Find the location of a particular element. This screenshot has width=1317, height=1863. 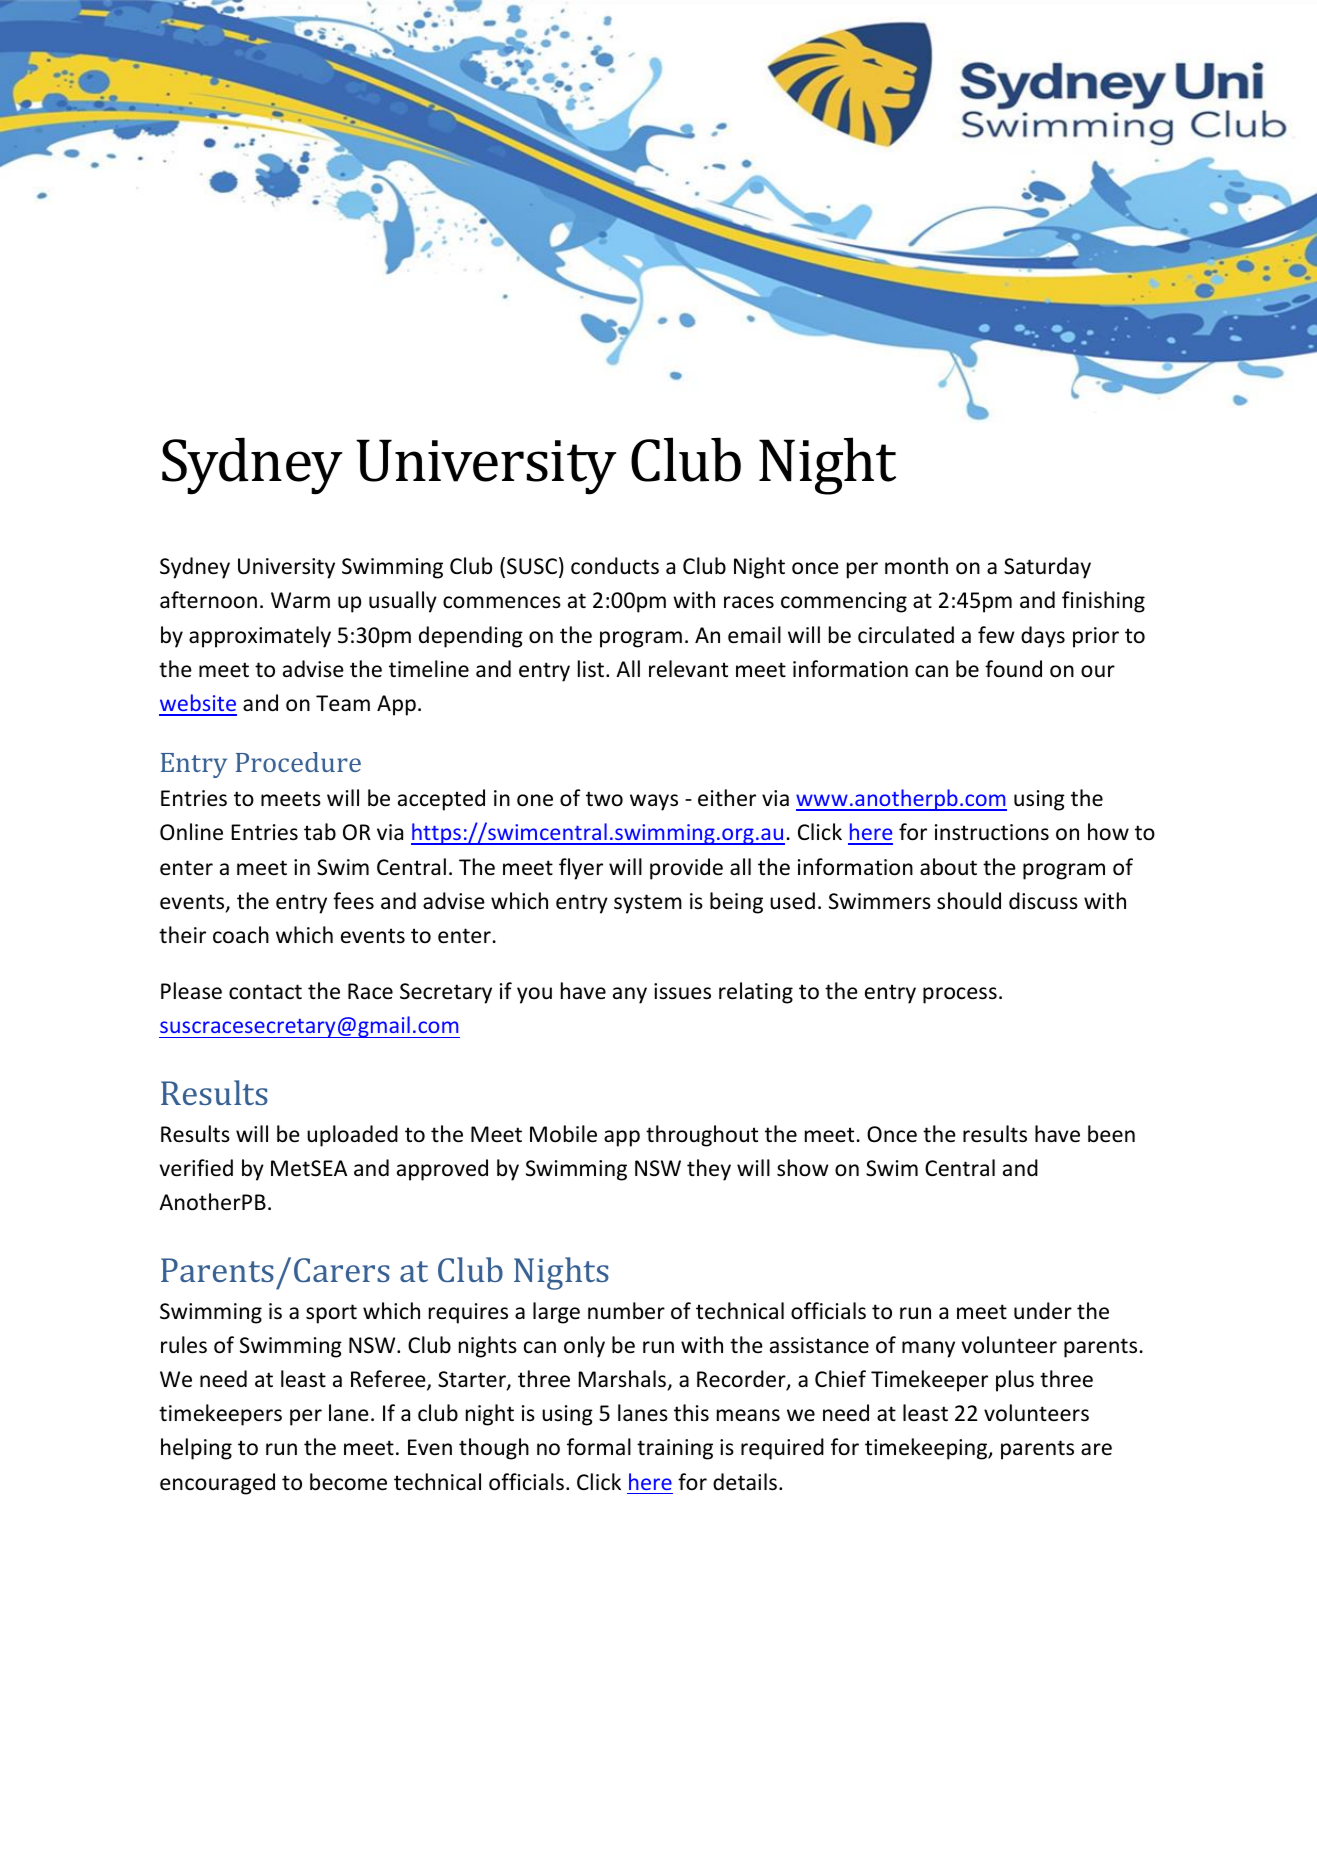

training is located at coordinates (675, 1449).
